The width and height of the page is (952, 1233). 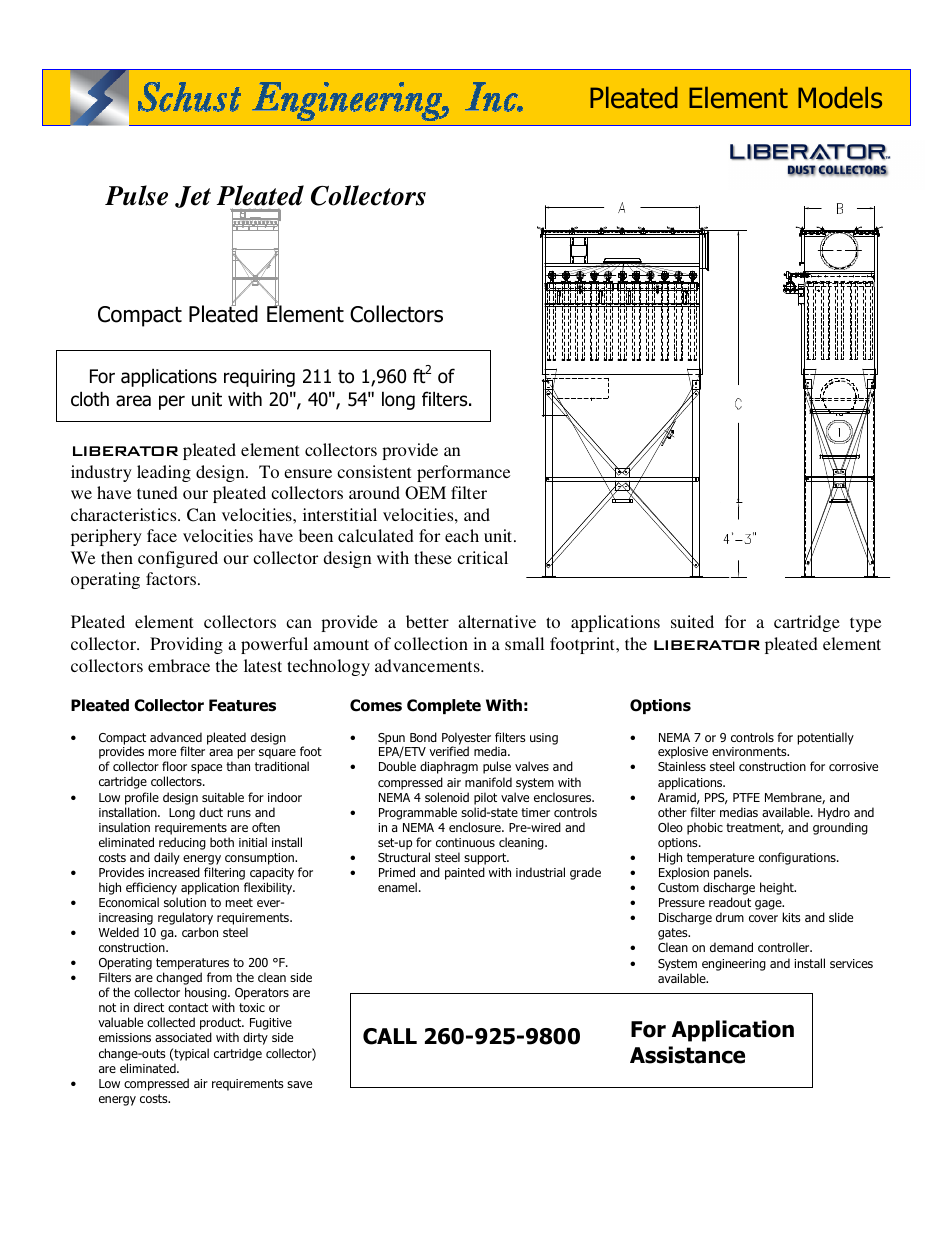 What do you see at coordinates (172, 578) in the page?
I see `factors` at bounding box center [172, 578].
